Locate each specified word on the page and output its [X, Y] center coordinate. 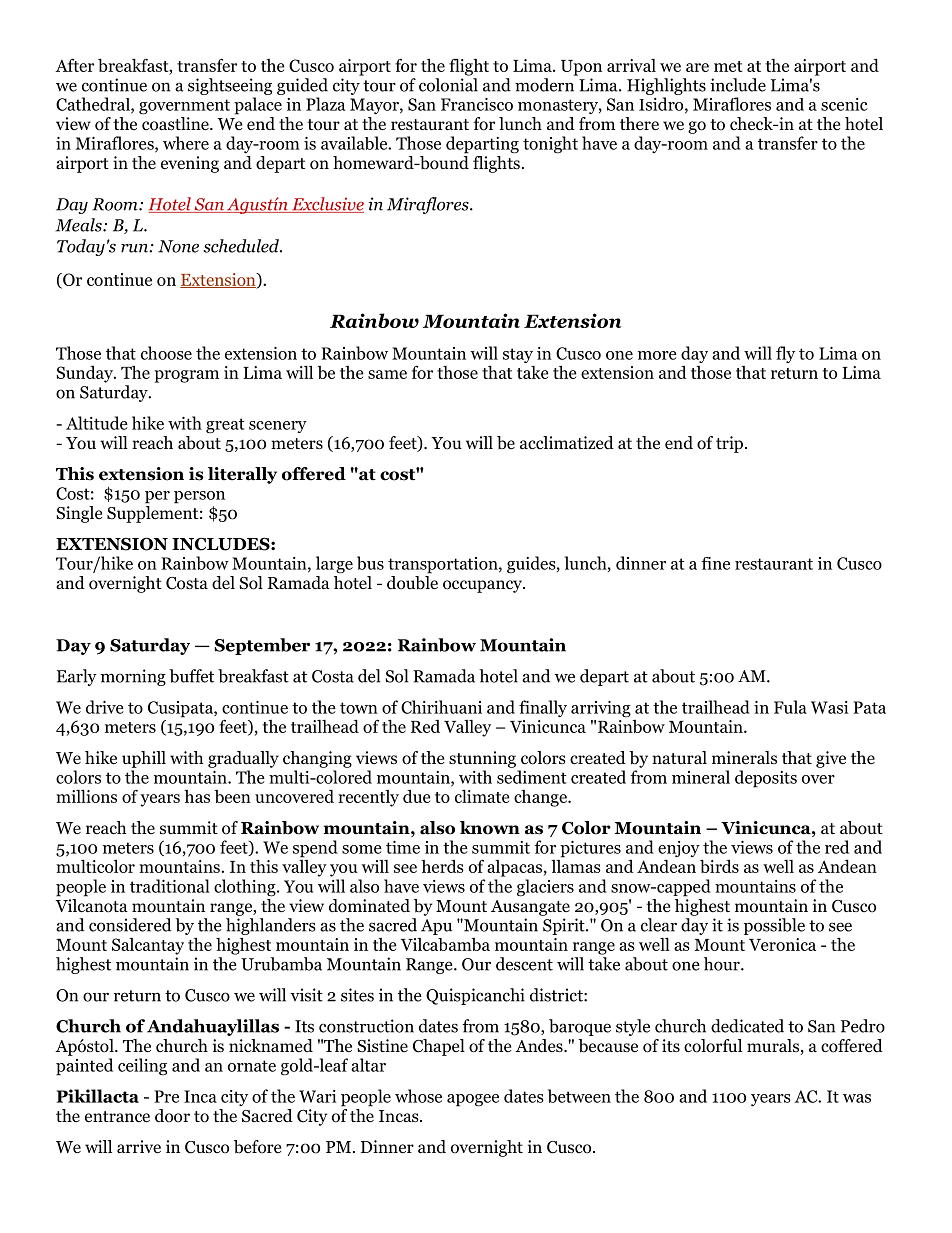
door [172, 1116]
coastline [176, 124]
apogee [473, 1100]
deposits [766, 779]
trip [729, 444]
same [387, 374]
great [225, 426]
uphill [144, 759]
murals [774, 1047]
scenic [844, 104]
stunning [482, 759]
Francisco [477, 104]
